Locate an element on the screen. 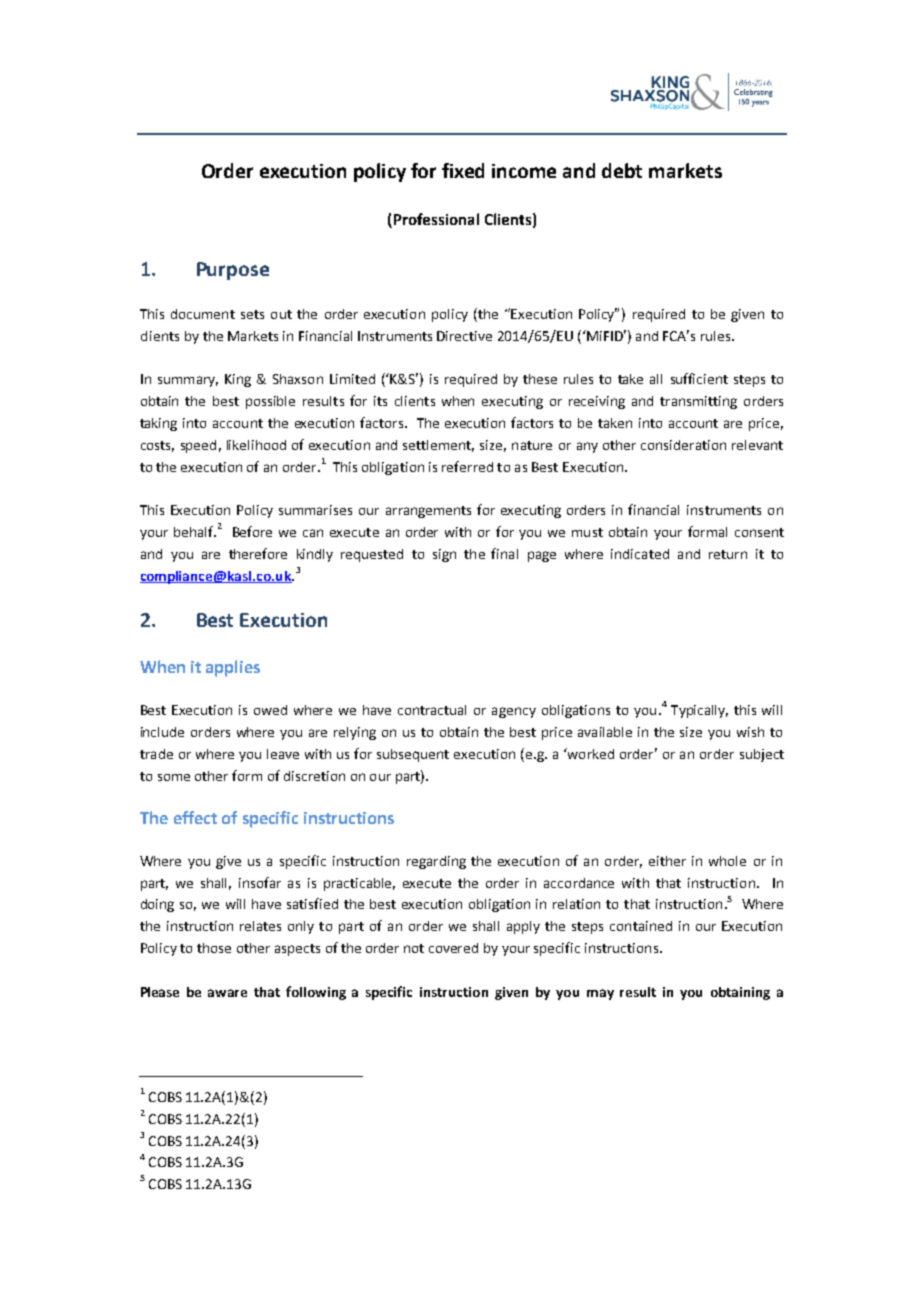 This screenshot has width=924, height=1308. sufficient is located at coordinates (699, 378).
